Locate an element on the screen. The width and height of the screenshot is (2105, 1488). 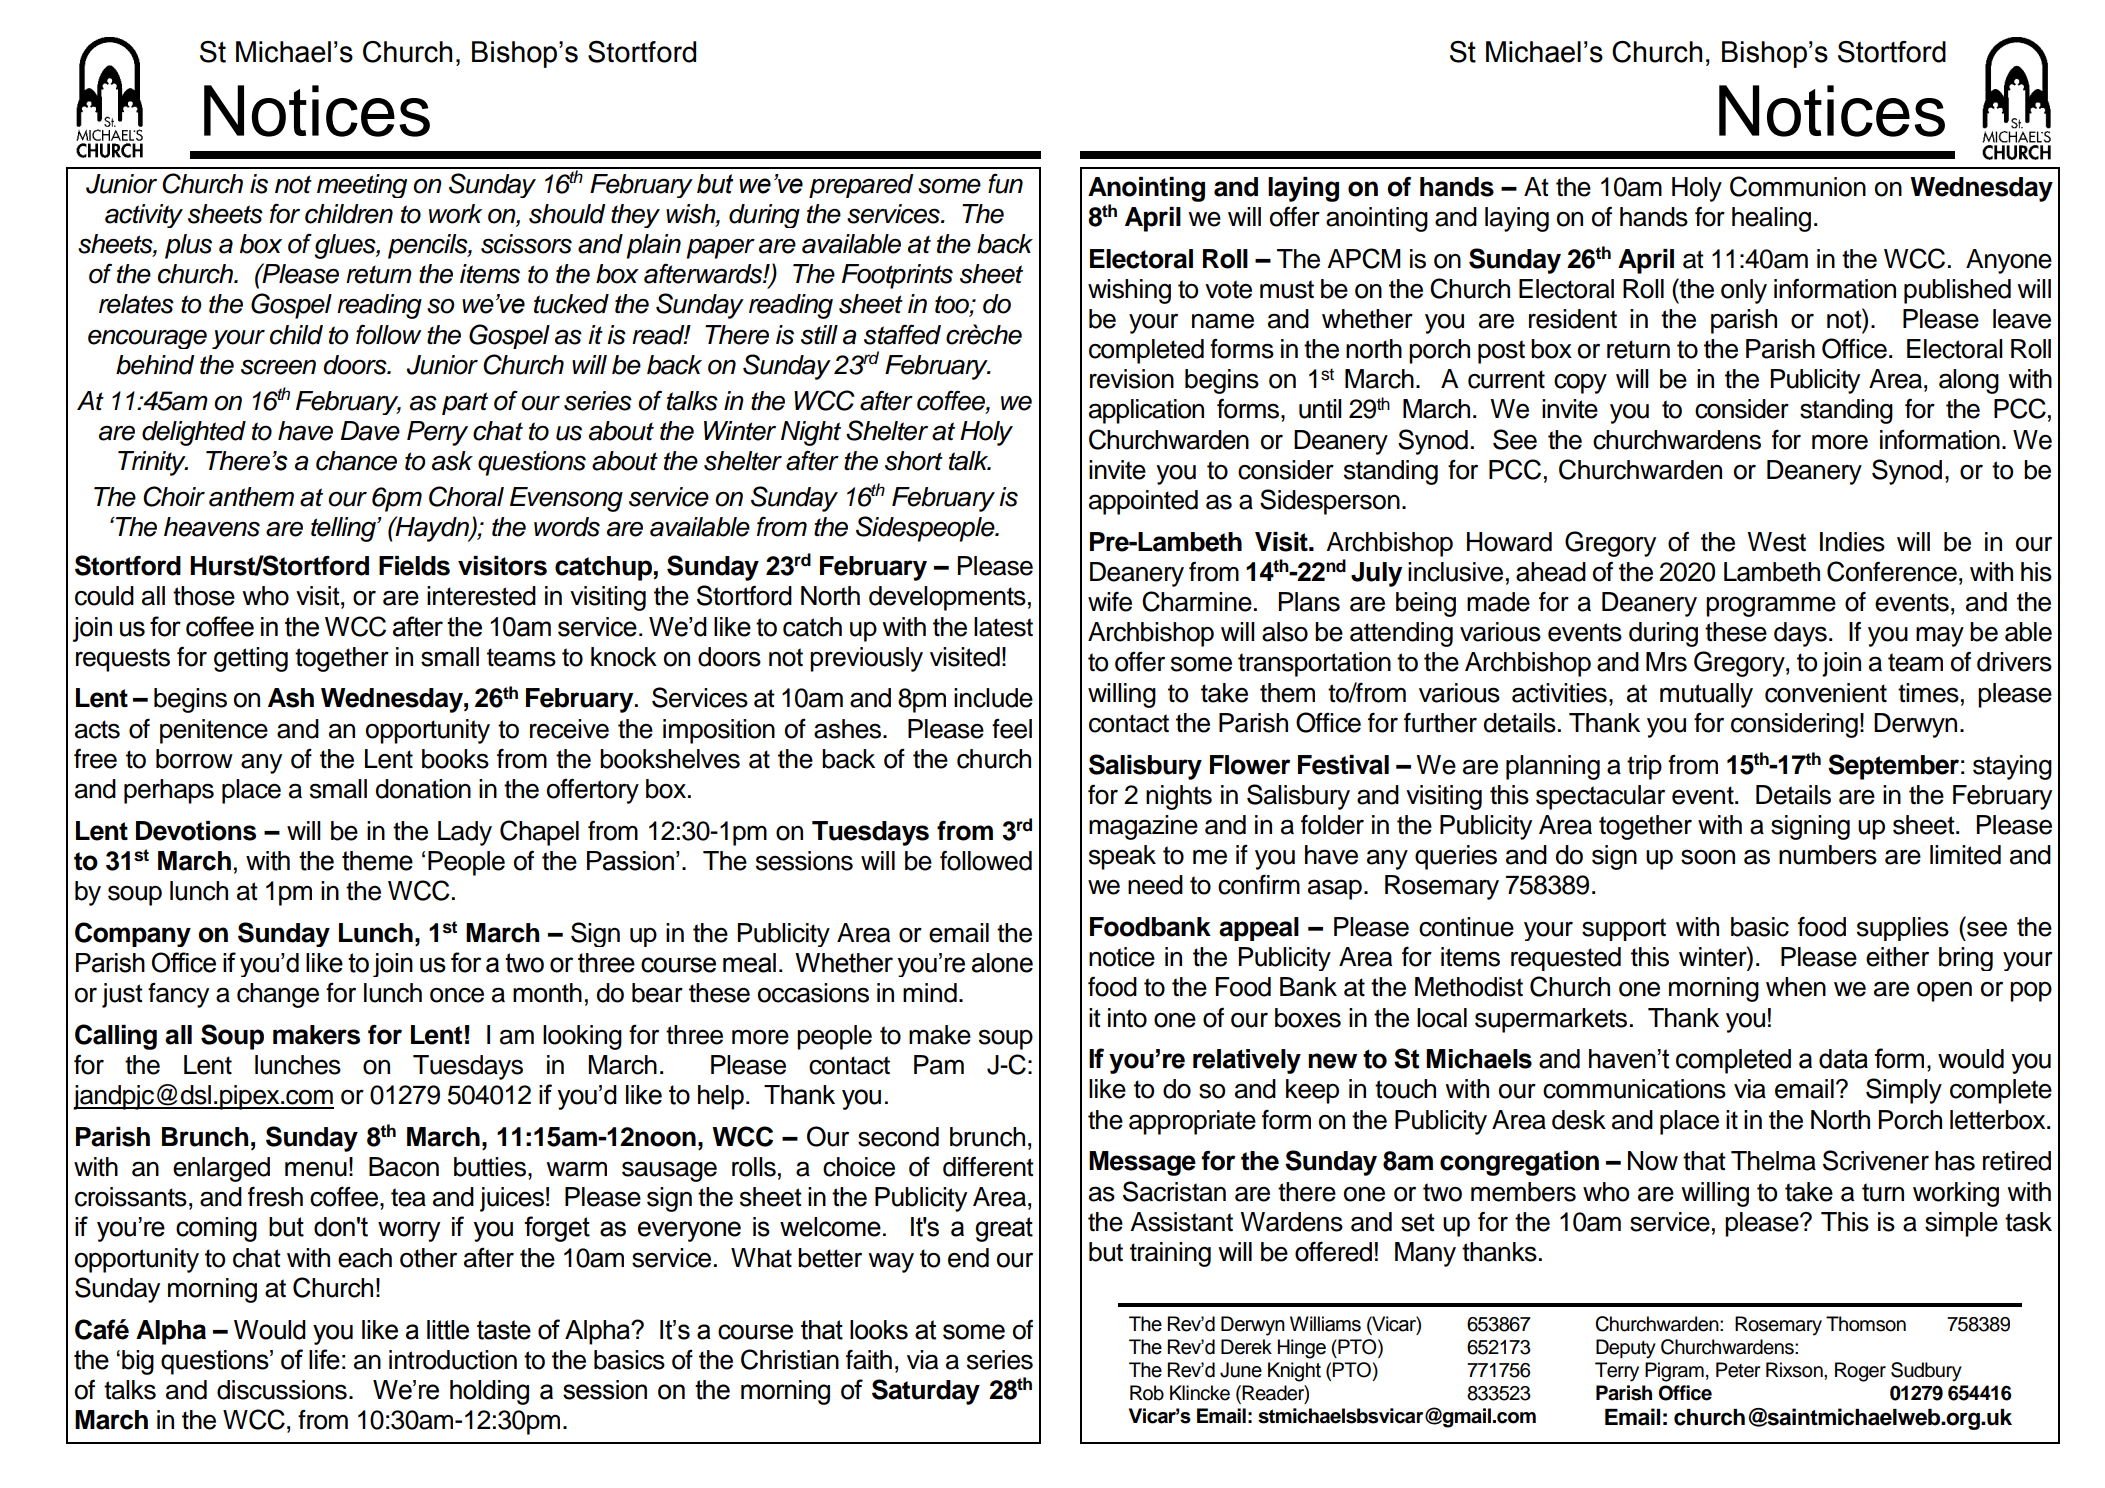
data is located at coordinates (1843, 1059).
